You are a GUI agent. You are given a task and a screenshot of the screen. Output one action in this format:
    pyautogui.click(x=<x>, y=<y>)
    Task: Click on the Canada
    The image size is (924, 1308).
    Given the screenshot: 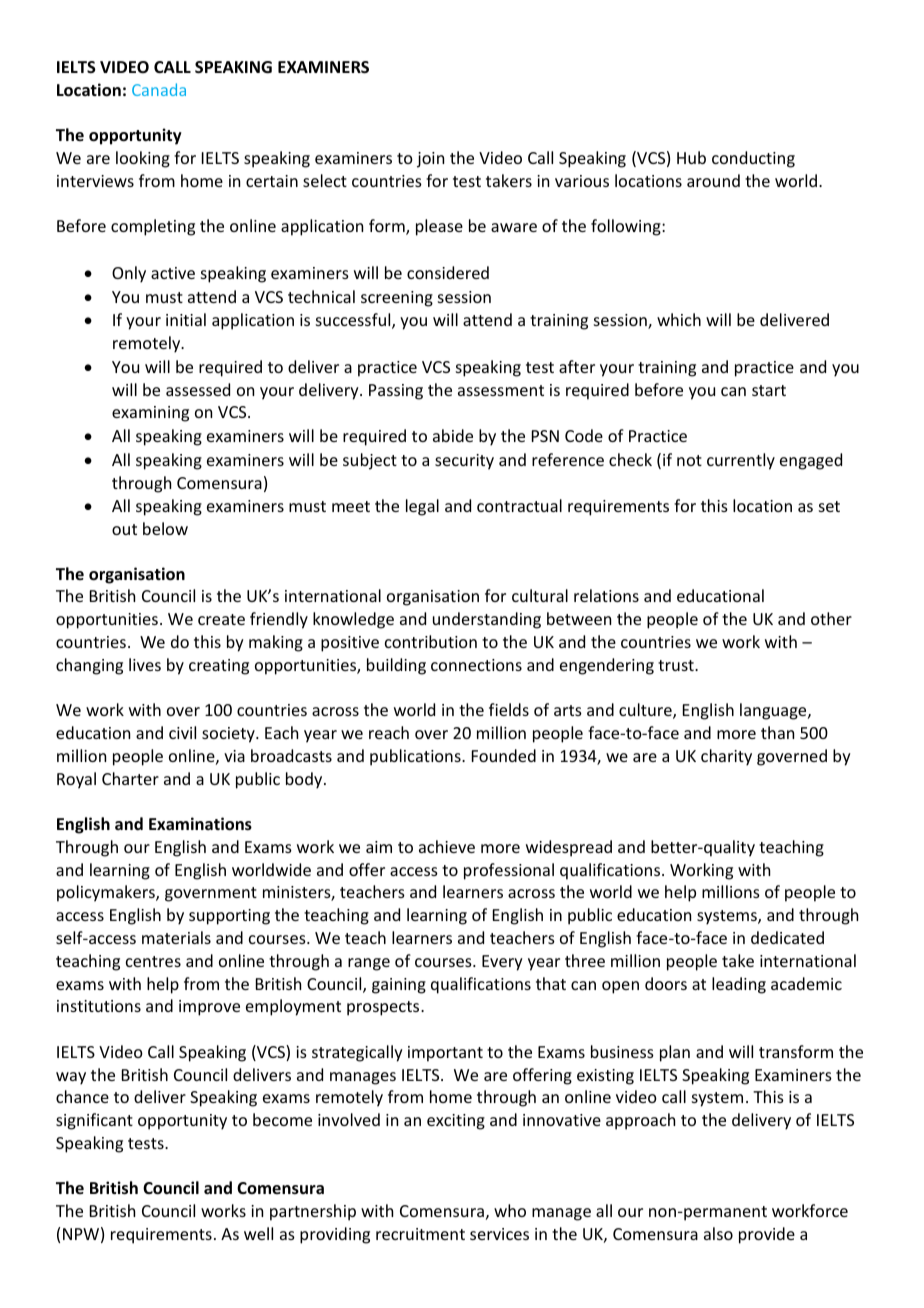 What is the action you would take?
    pyautogui.click(x=159, y=89)
